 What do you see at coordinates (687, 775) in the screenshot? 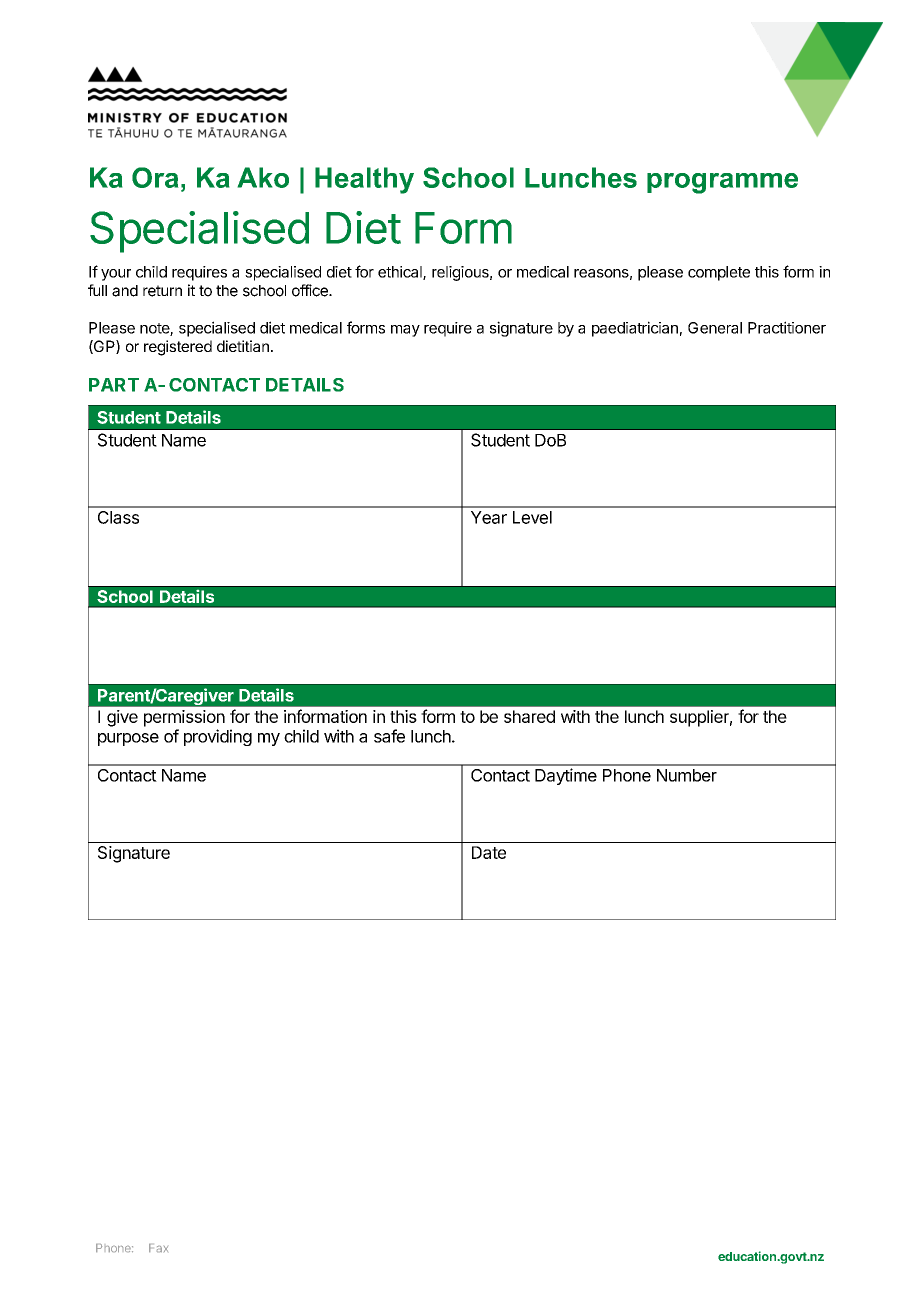
I see `Number` at bounding box center [687, 775].
